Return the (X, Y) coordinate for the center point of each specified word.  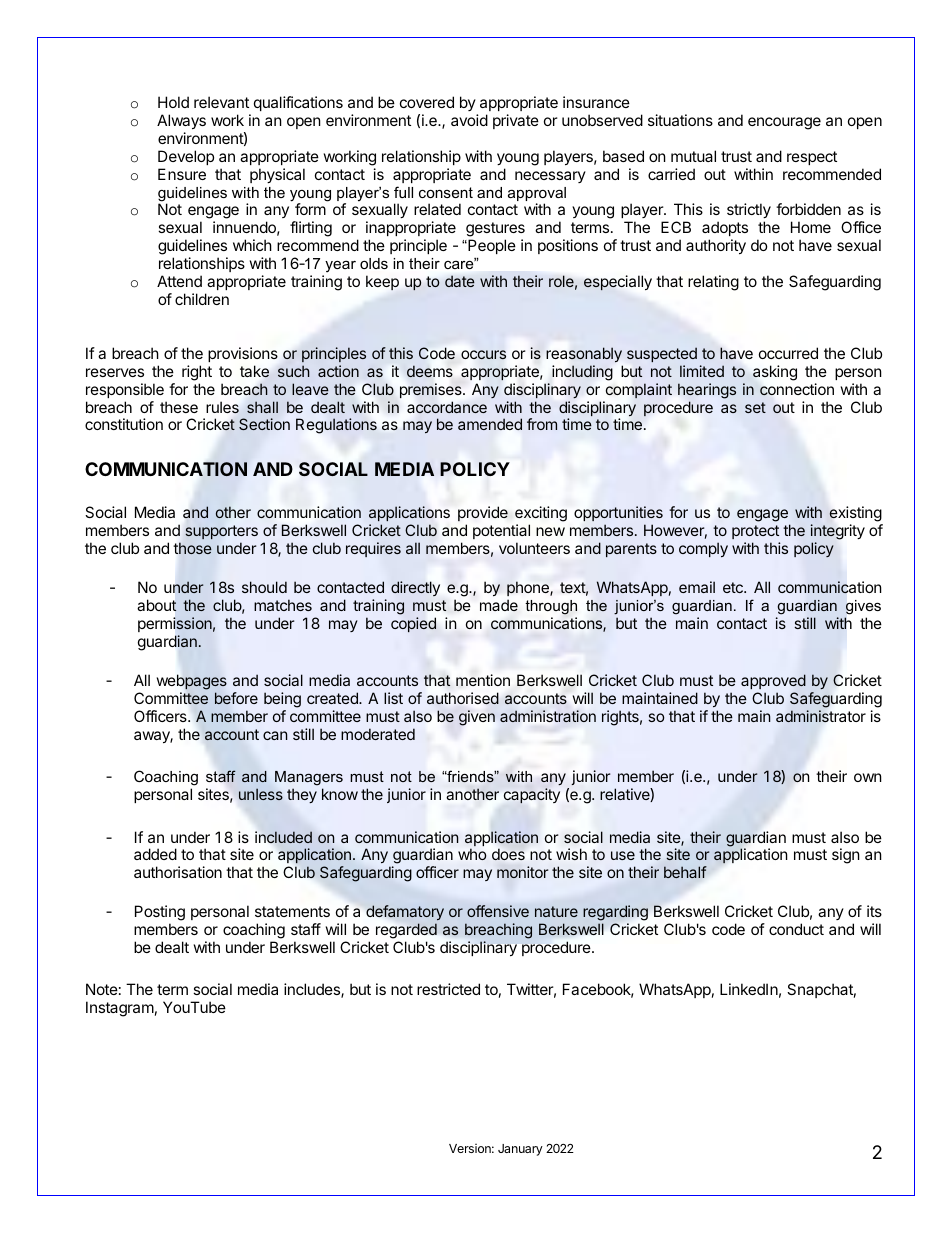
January (520, 1150)
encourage (784, 123)
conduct (796, 929)
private (516, 121)
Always (181, 121)
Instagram (120, 1009)
